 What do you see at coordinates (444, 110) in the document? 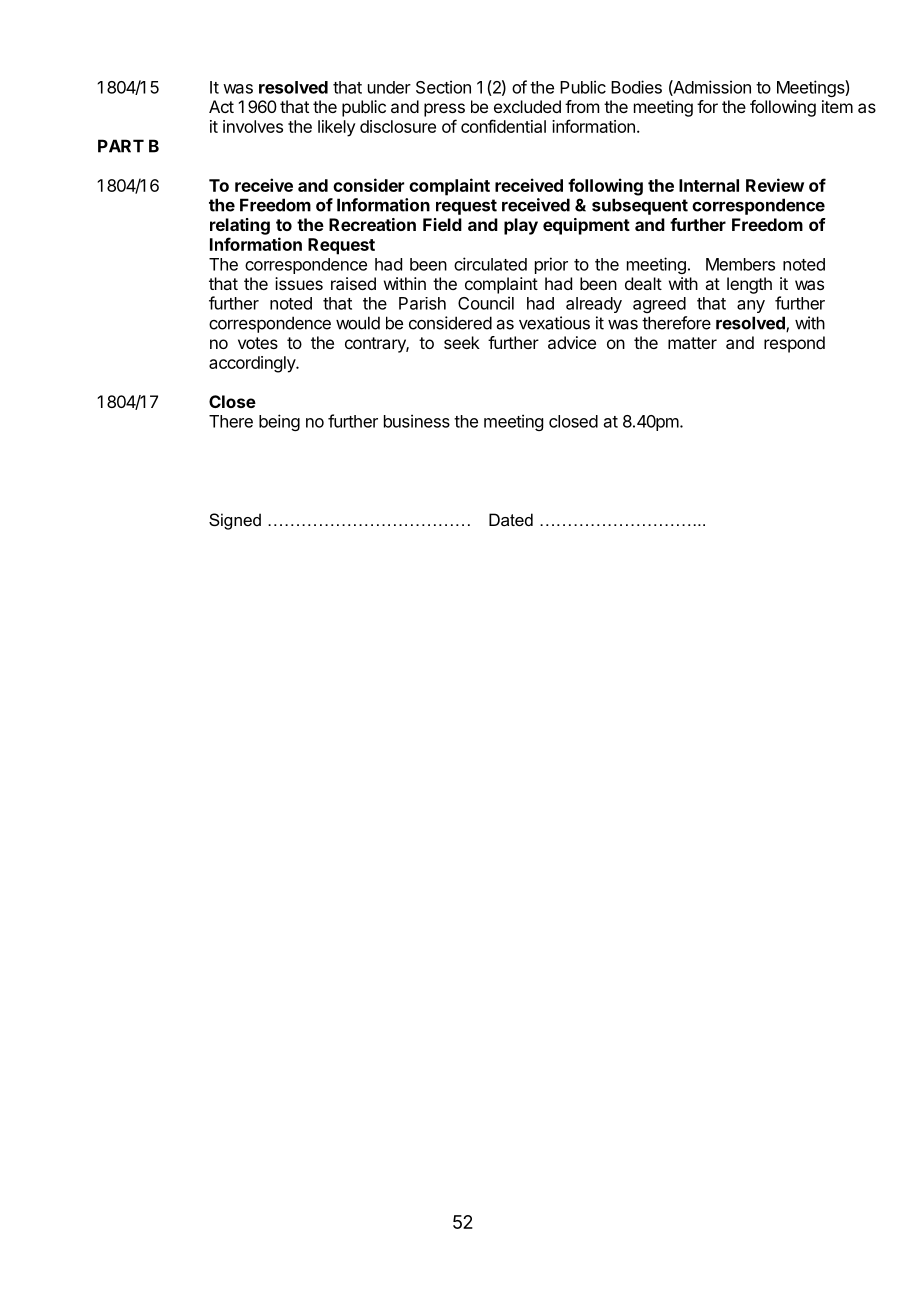
I see `press` at bounding box center [444, 110].
